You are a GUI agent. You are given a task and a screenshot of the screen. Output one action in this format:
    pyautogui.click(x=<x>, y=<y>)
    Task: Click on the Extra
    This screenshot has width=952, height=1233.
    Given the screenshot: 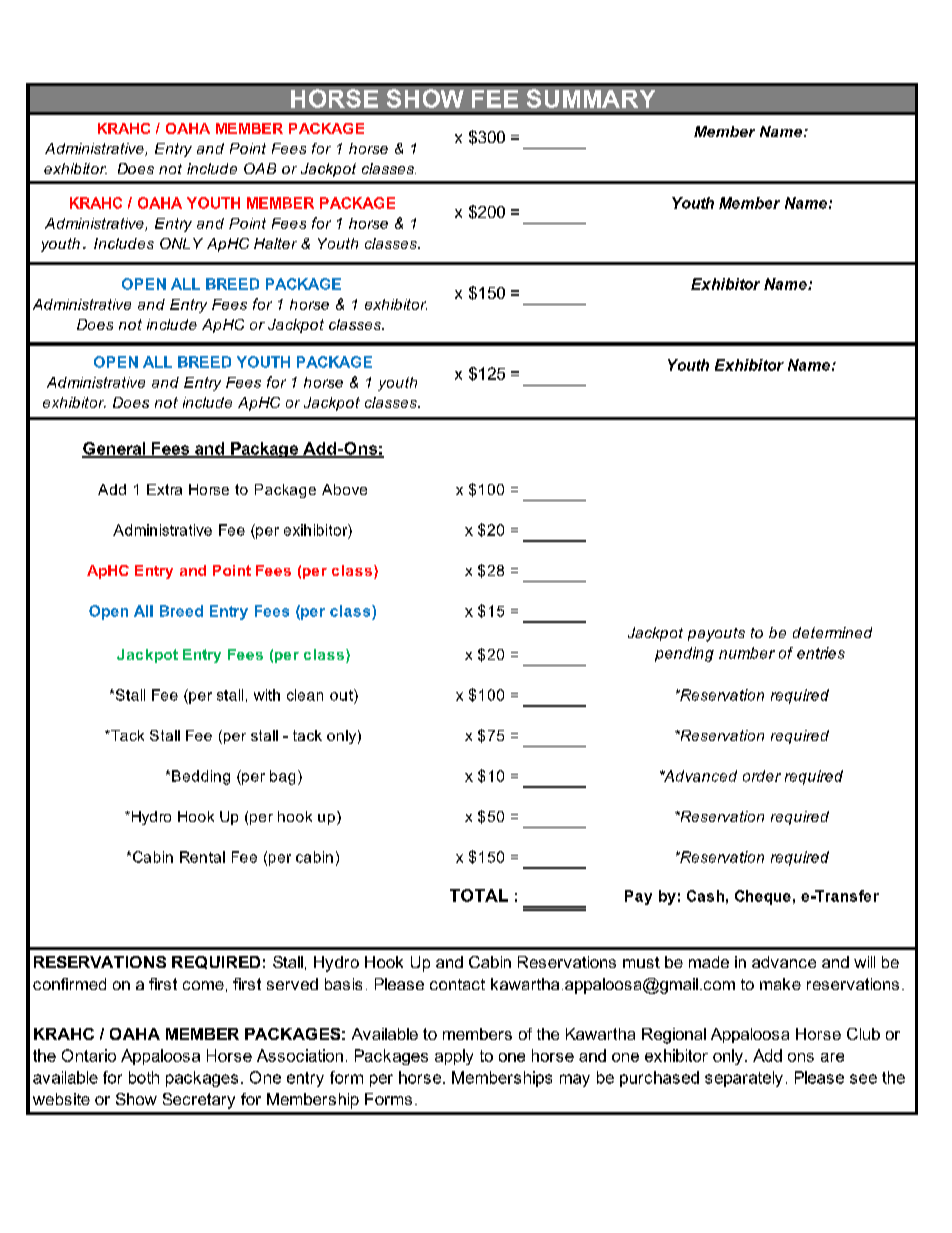 What is the action you would take?
    pyautogui.click(x=164, y=489)
